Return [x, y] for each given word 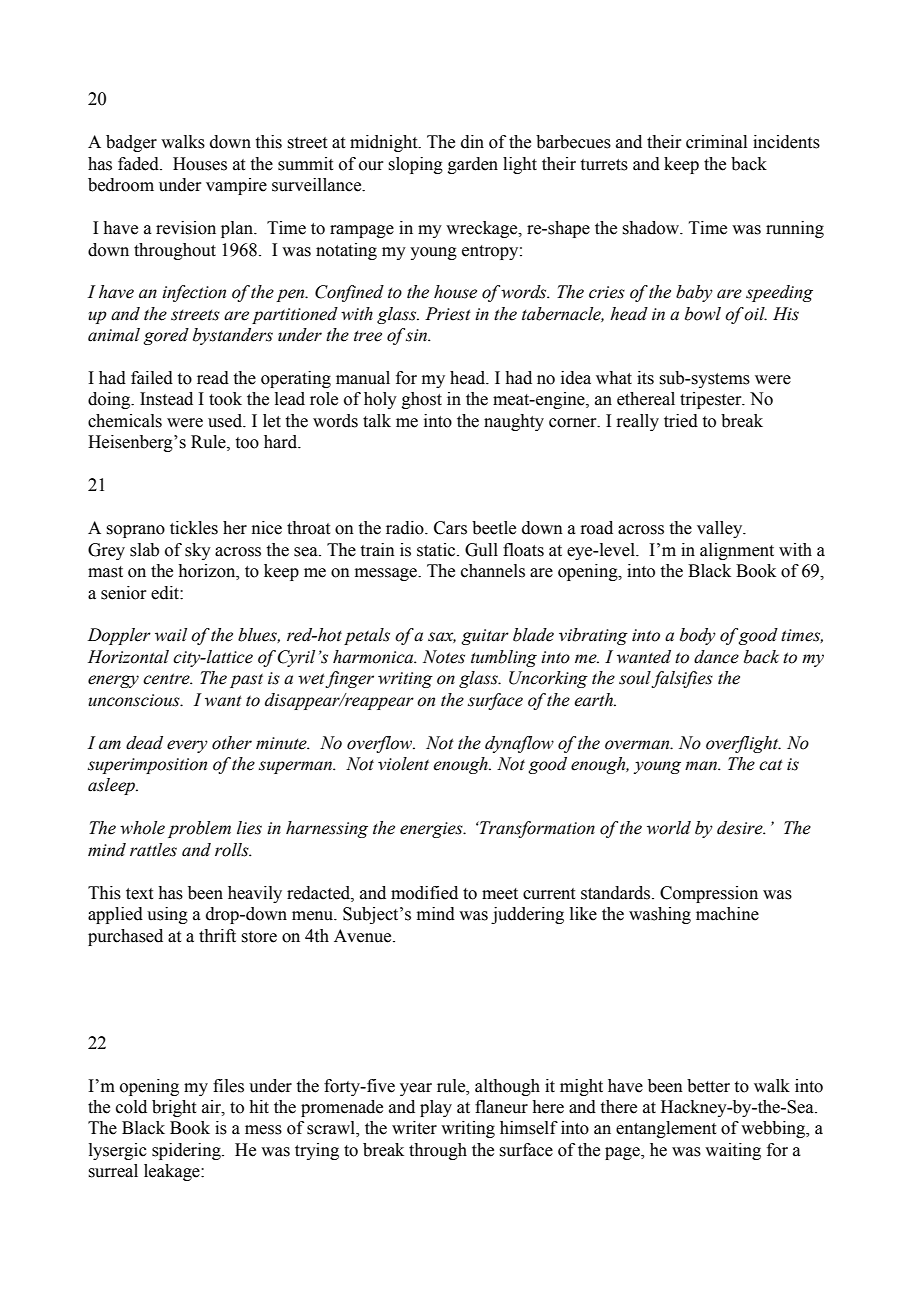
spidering [187, 1151]
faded [139, 164]
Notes [444, 657]
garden [473, 165]
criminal [716, 142]
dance [716, 657]
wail [171, 635]
